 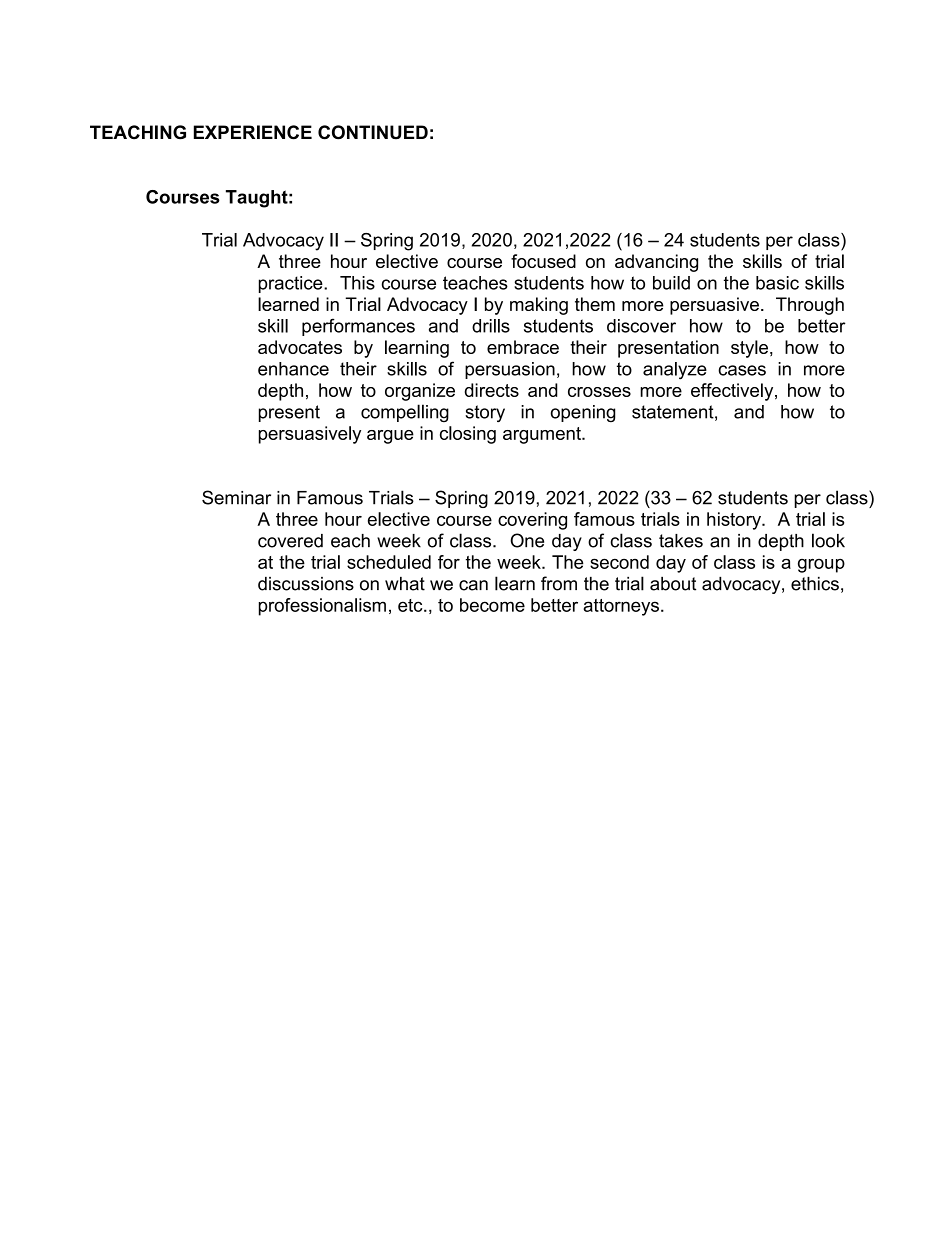 I want to click on discussions, so click(x=306, y=584).
